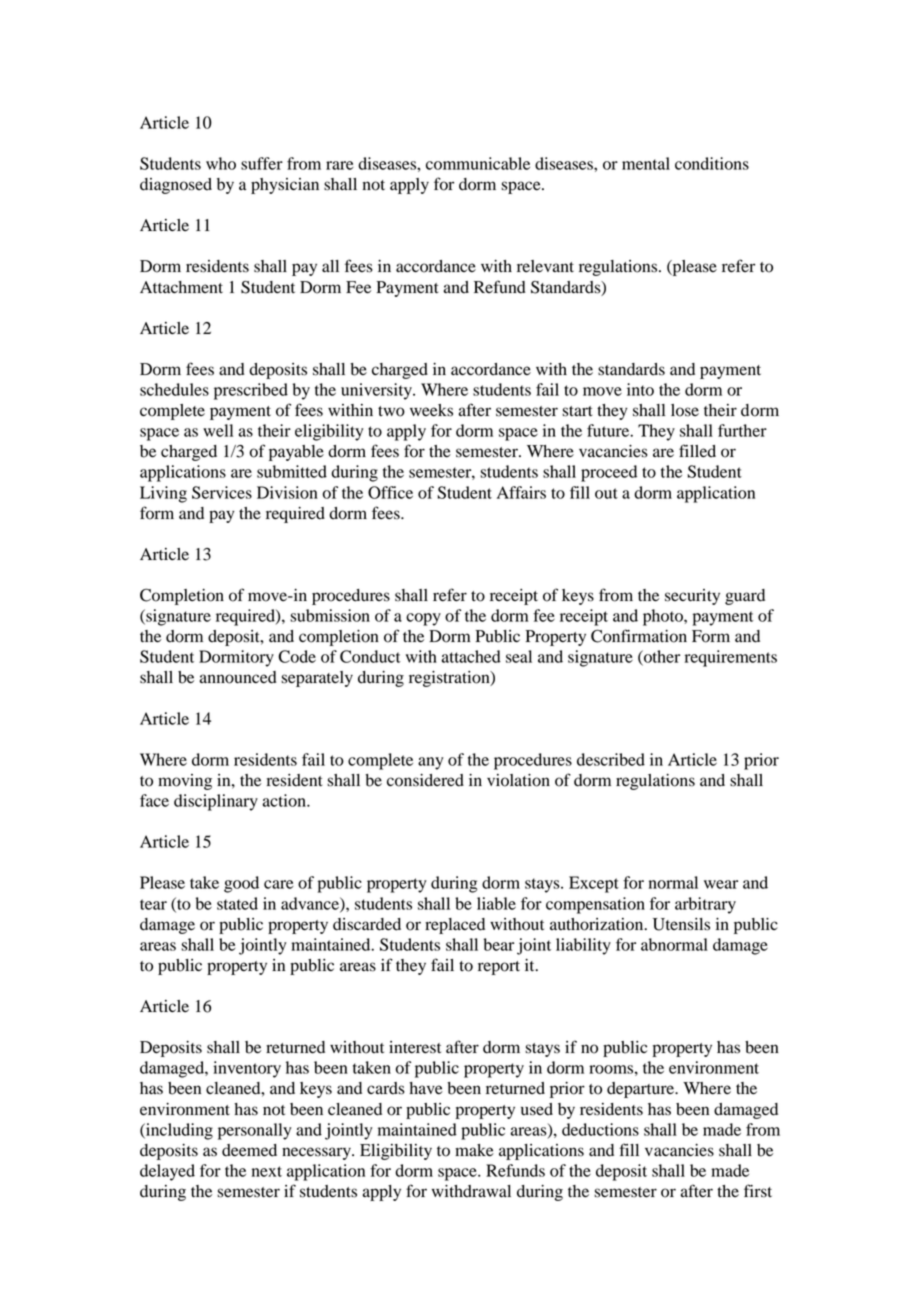 The height and width of the document is (1308, 924). Describe the element at coordinates (731, 658) in the document. I see `requirements` at that location.
